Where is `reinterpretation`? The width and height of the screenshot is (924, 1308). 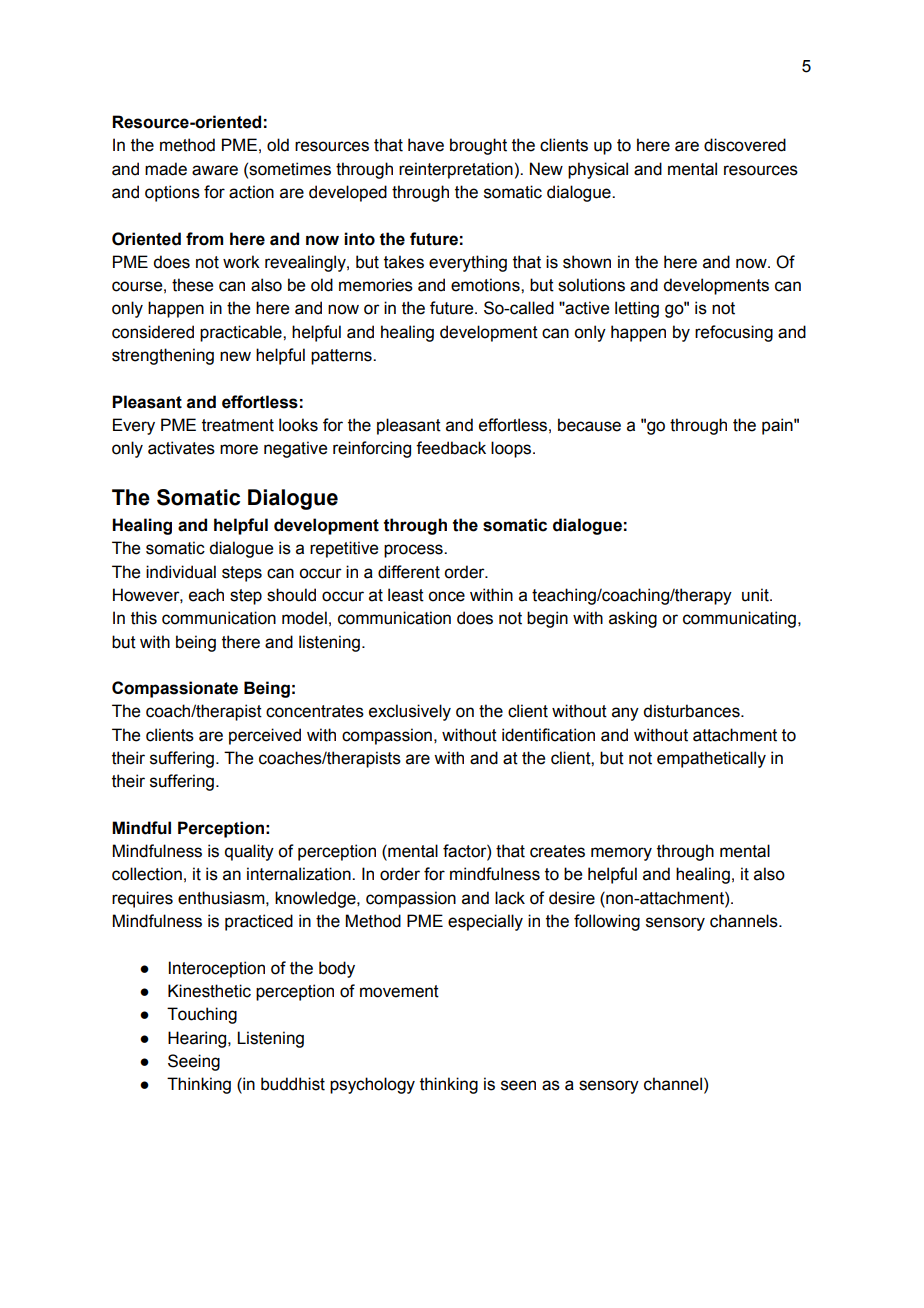 reinterpretation is located at coordinates (456, 170).
